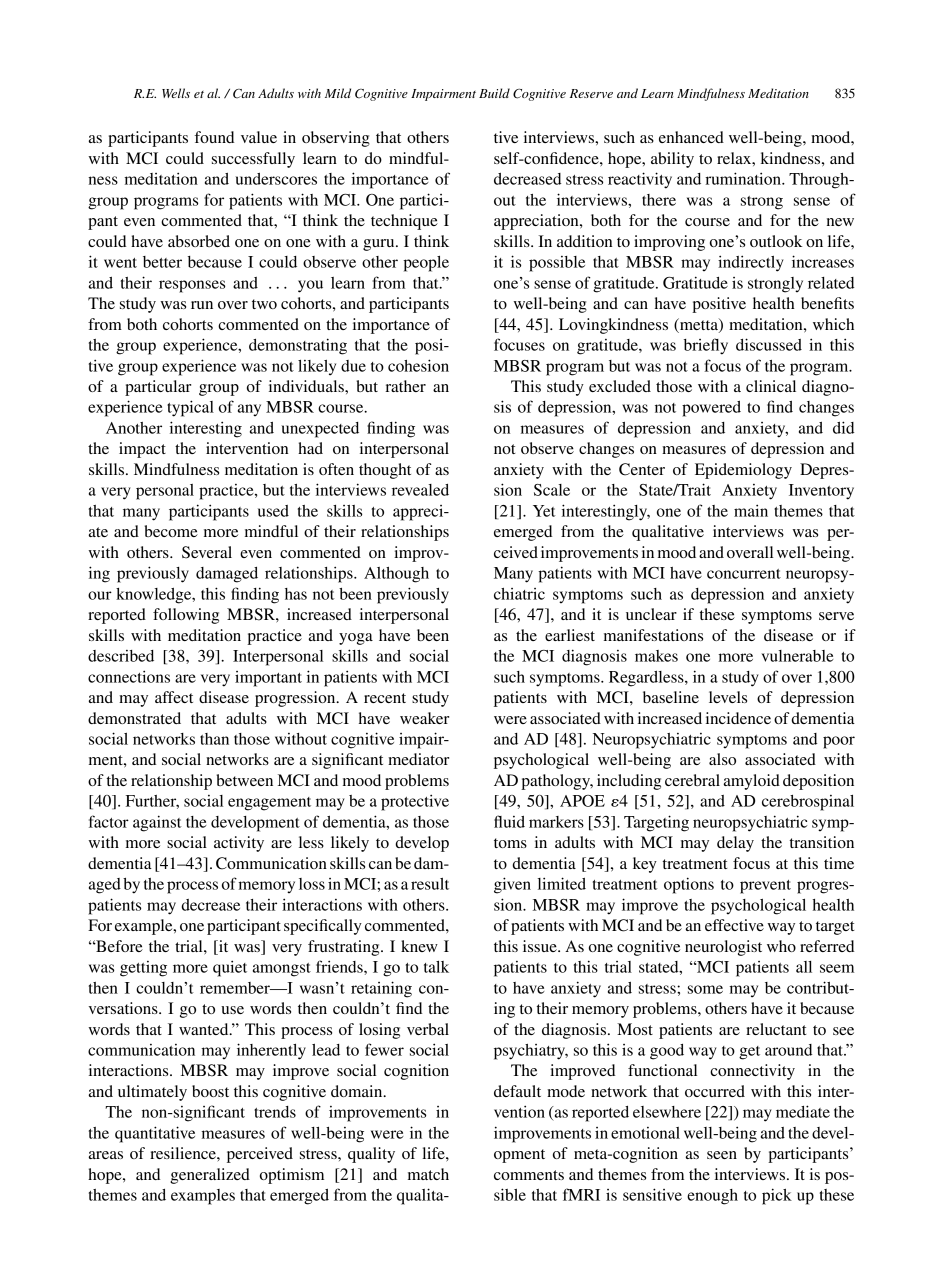 The width and height of the screenshot is (943, 1288). What do you see at coordinates (781, 946) in the screenshot?
I see `who` at bounding box center [781, 946].
